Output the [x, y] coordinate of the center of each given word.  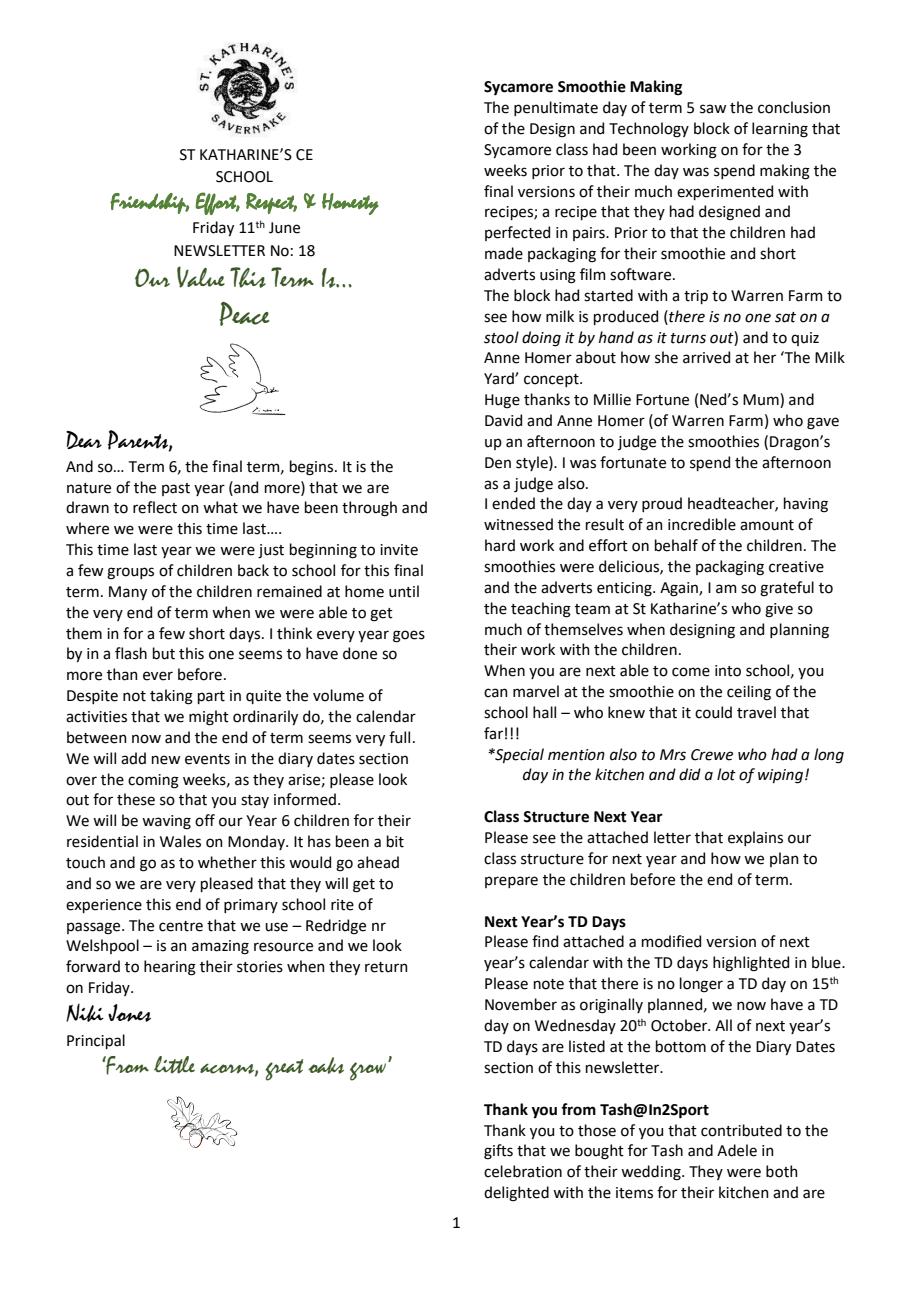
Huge [502, 401]
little [174, 1065]
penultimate [556, 108]
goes [409, 636]
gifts [498, 1152]
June [284, 228]
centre [181, 926]
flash [131, 653]
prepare [511, 882]
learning [780, 130]
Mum [762, 400]
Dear [84, 440]
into [728, 671]
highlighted [751, 964]
